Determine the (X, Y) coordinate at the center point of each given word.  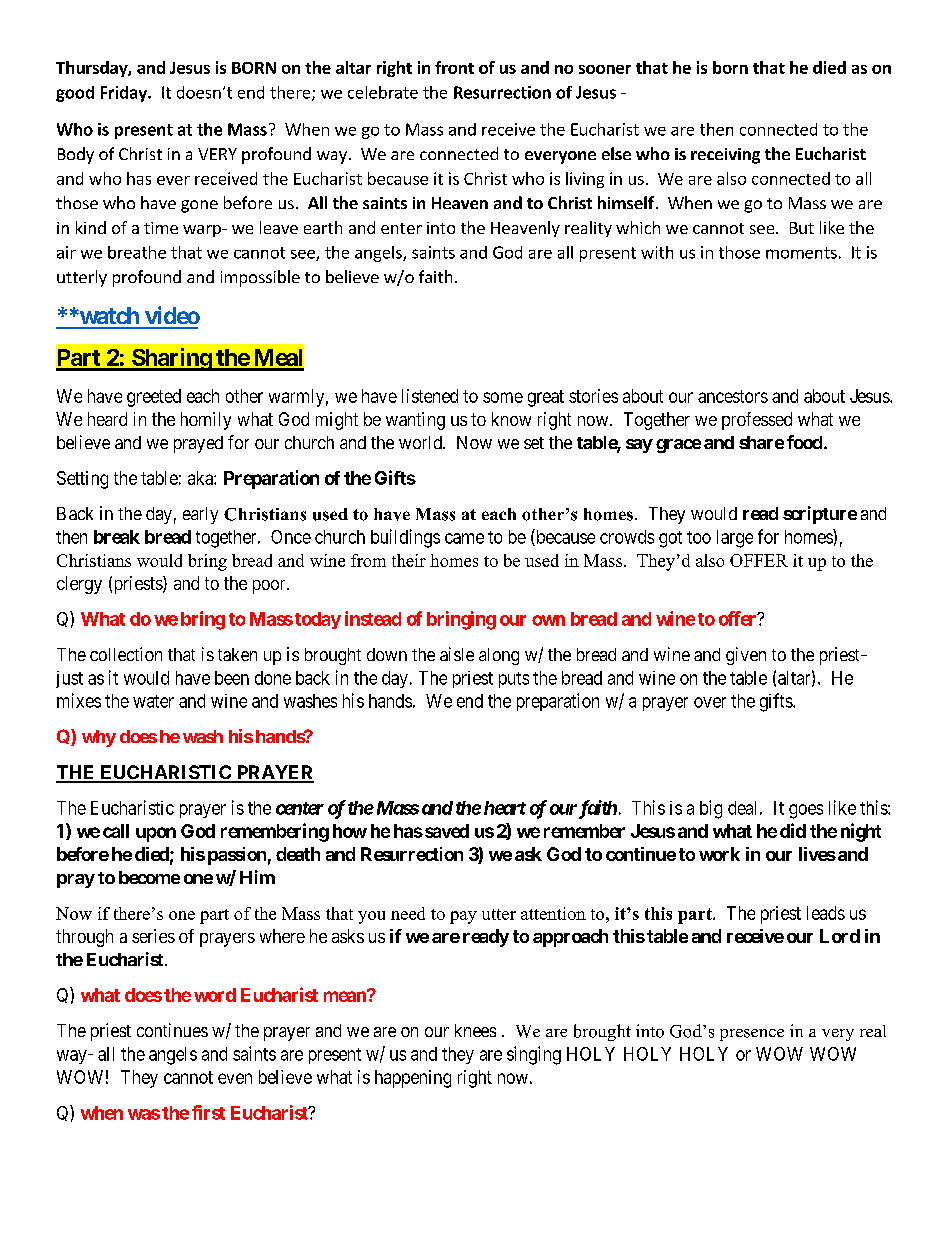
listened (430, 396)
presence (752, 1035)
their (409, 560)
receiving (725, 156)
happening (413, 1079)
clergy (79, 585)
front (454, 67)
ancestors (733, 396)
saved (445, 831)
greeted (154, 398)
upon (156, 834)
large (735, 539)
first (208, 1112)
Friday (125, 94)
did (793, 830)
